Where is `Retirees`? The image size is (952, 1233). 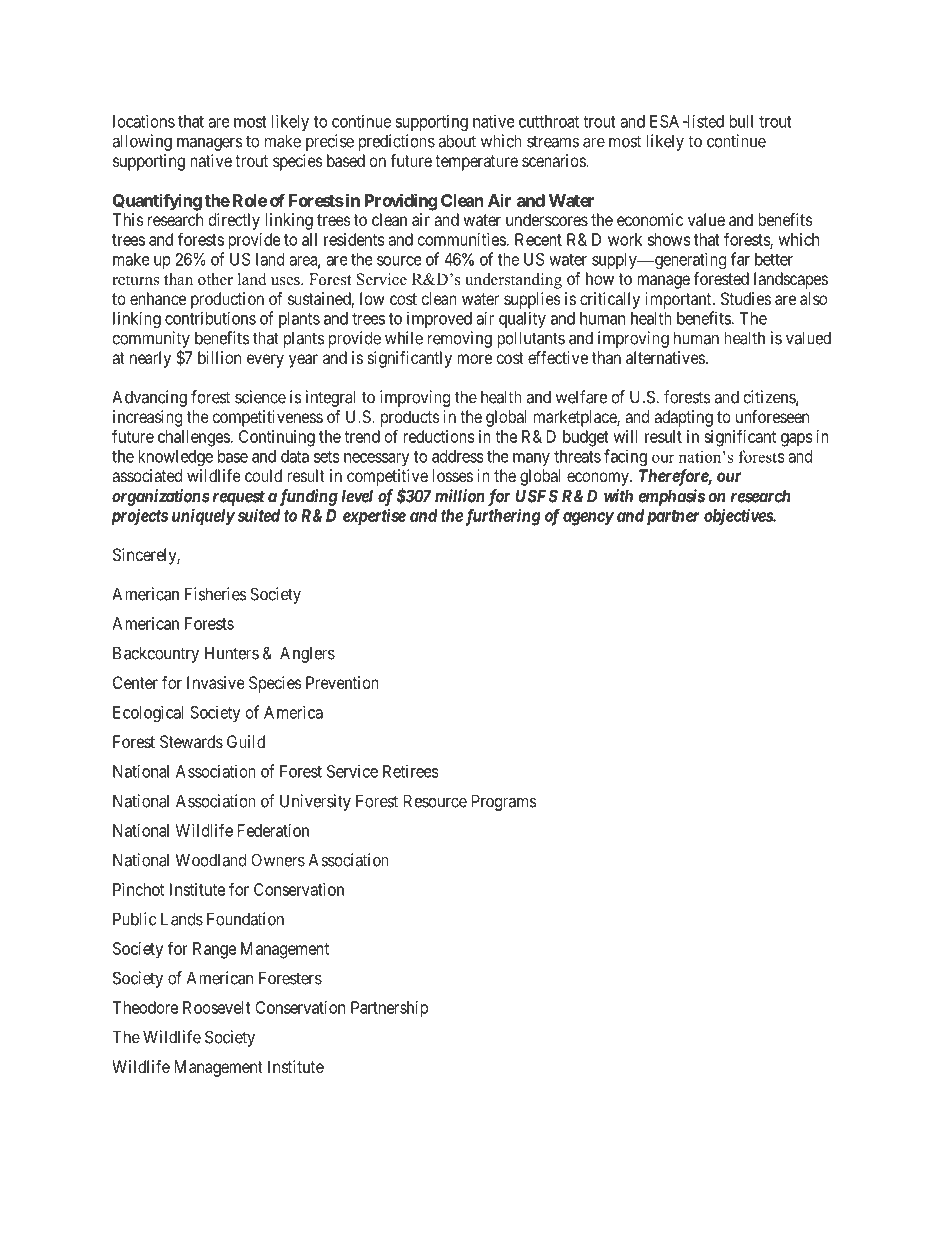 Retirees is located at coordinates (411, 771).
